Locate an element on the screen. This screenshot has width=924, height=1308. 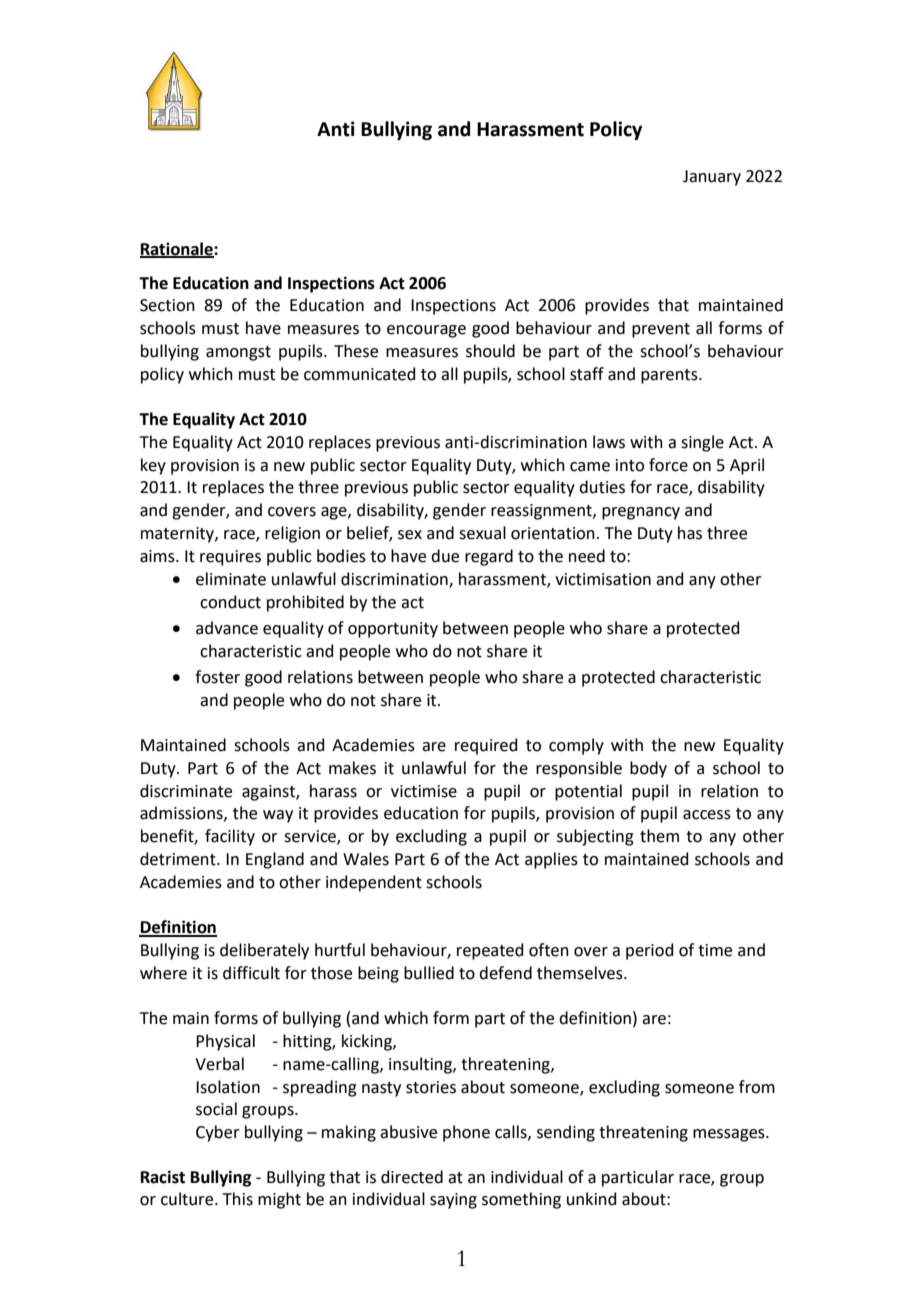
facility is located at coordinates (230, 837).
